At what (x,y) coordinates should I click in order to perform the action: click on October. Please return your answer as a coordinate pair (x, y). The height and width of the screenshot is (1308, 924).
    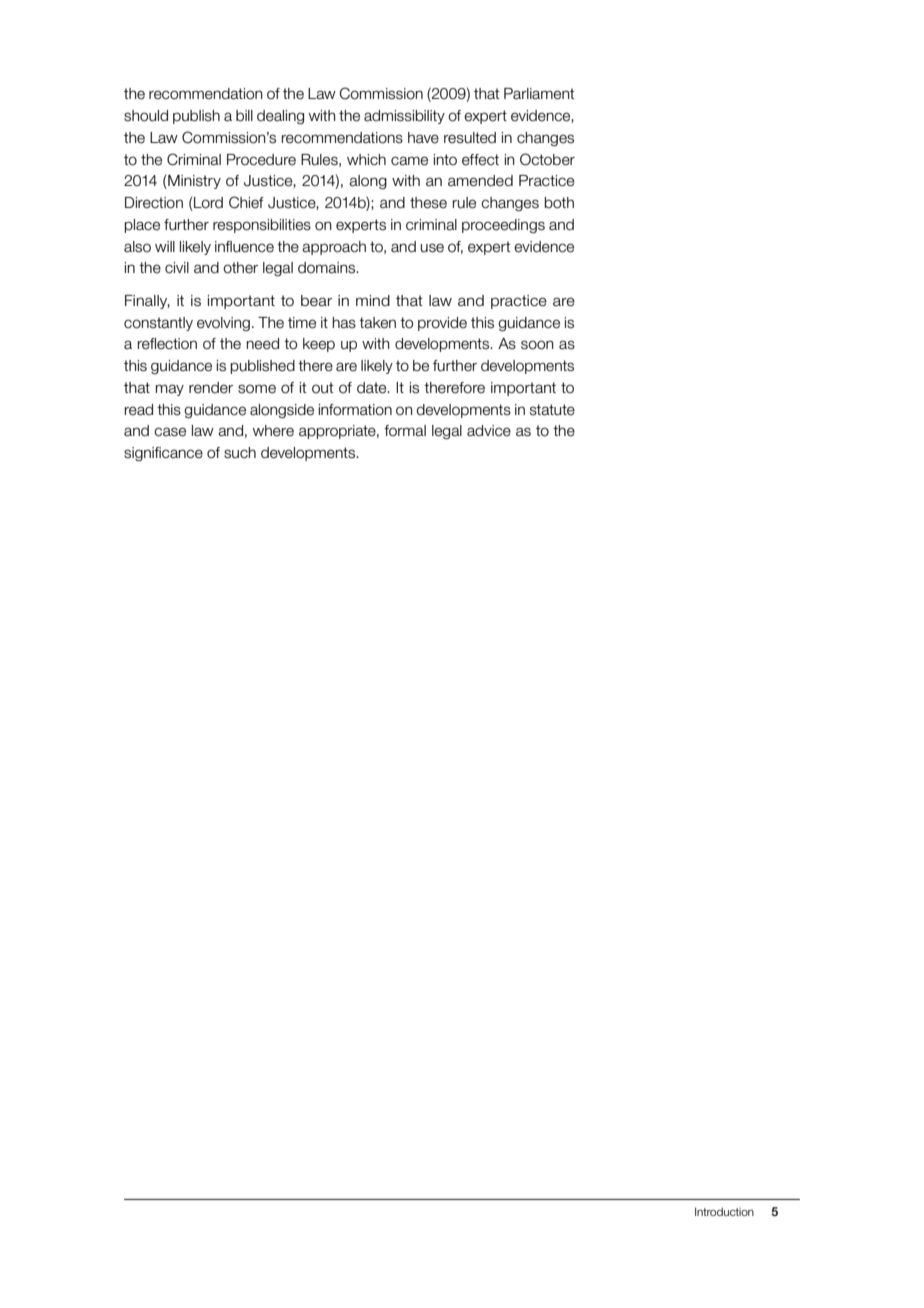
    Looking at the image, I should click on (547, 159).
